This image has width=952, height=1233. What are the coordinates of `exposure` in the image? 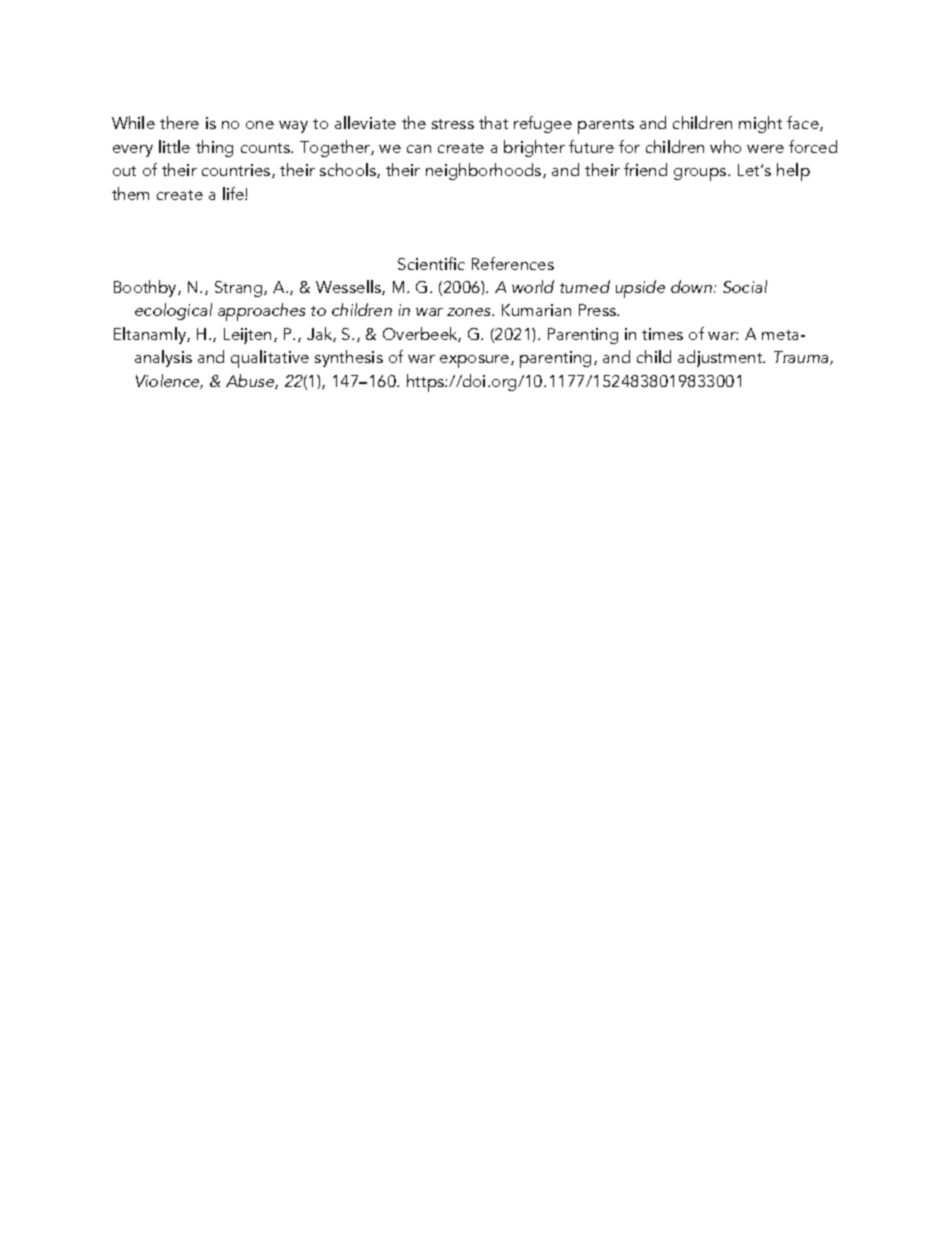 It's located at (476, 361).
